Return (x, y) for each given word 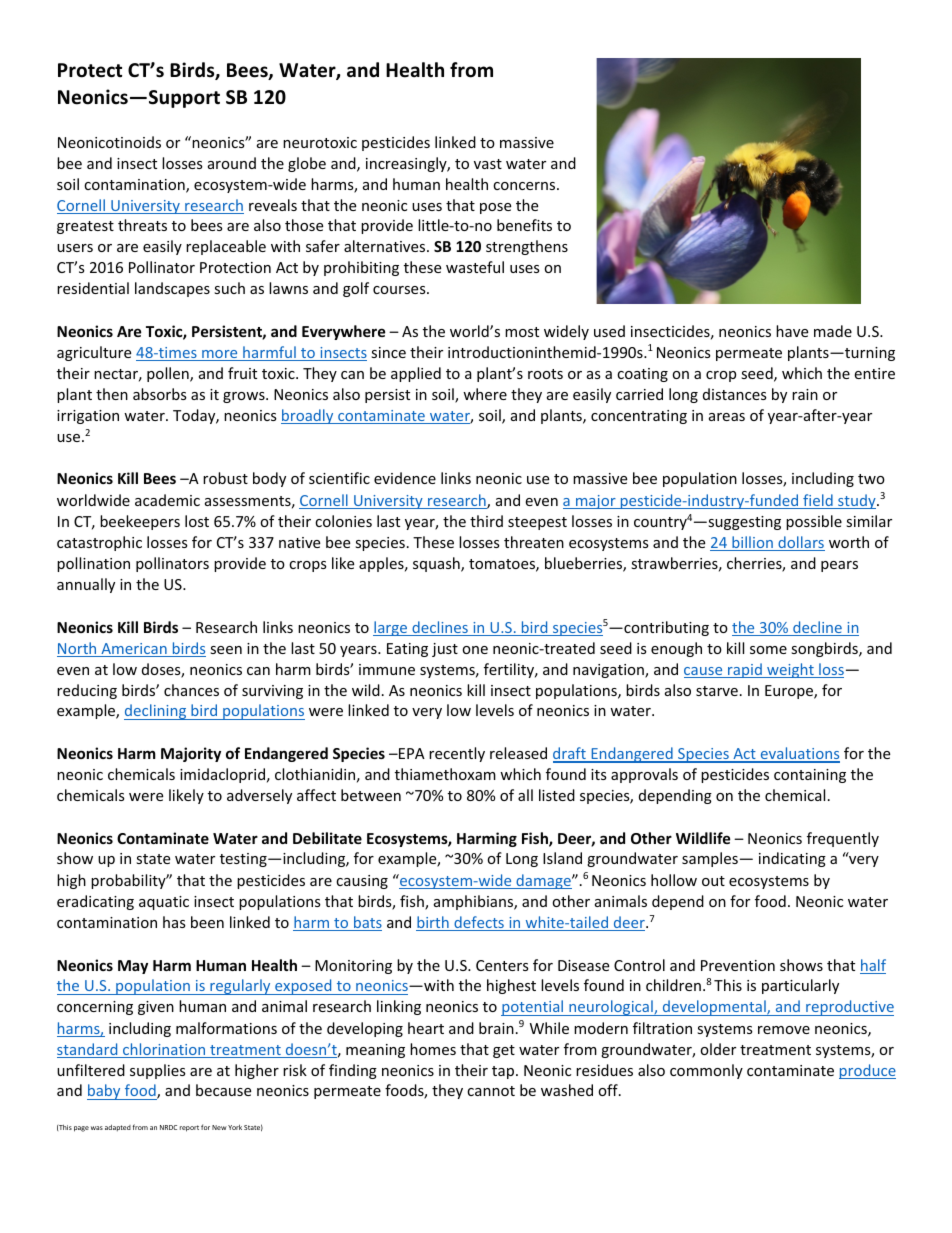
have (792, 331)
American (134, 650)
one (475, 650)
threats (142, 225)
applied (416, 374)
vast (488, 164)
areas (727, 417)
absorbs (160, 394)
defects (479, 923)
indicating (792, 859)
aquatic (164, 903)
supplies (158, 1071)
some (768, 650)
